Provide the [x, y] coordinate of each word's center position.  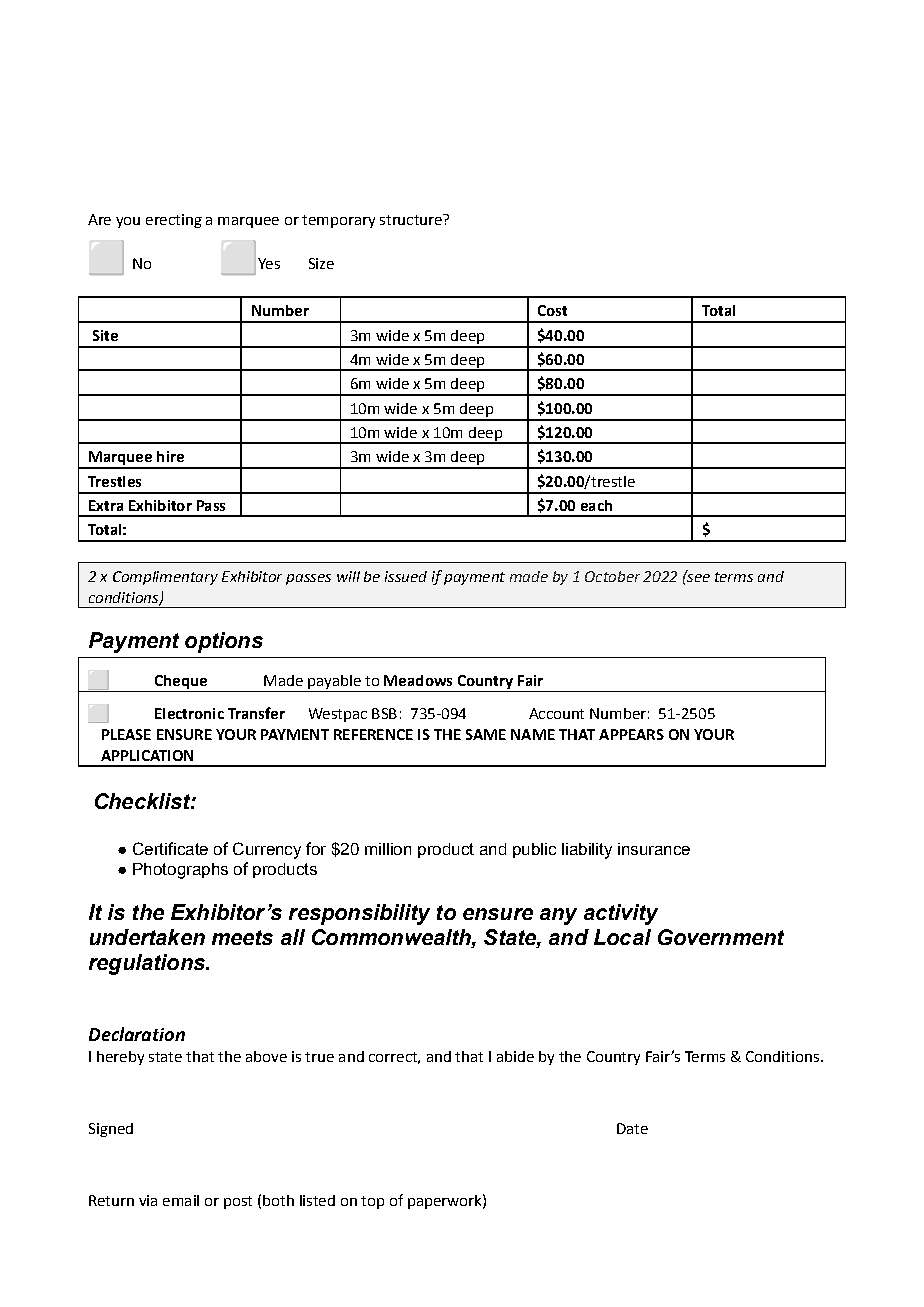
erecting [174, 221]
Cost [552, 310]
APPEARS [631, 734]
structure [412, 219]
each [596, 505]
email [181, 1200]
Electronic [189, 713]
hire [170, 456]
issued [406, 576]
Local [622, 937]
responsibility [359, 914]
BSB [384, 713]
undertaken [147, 937]
